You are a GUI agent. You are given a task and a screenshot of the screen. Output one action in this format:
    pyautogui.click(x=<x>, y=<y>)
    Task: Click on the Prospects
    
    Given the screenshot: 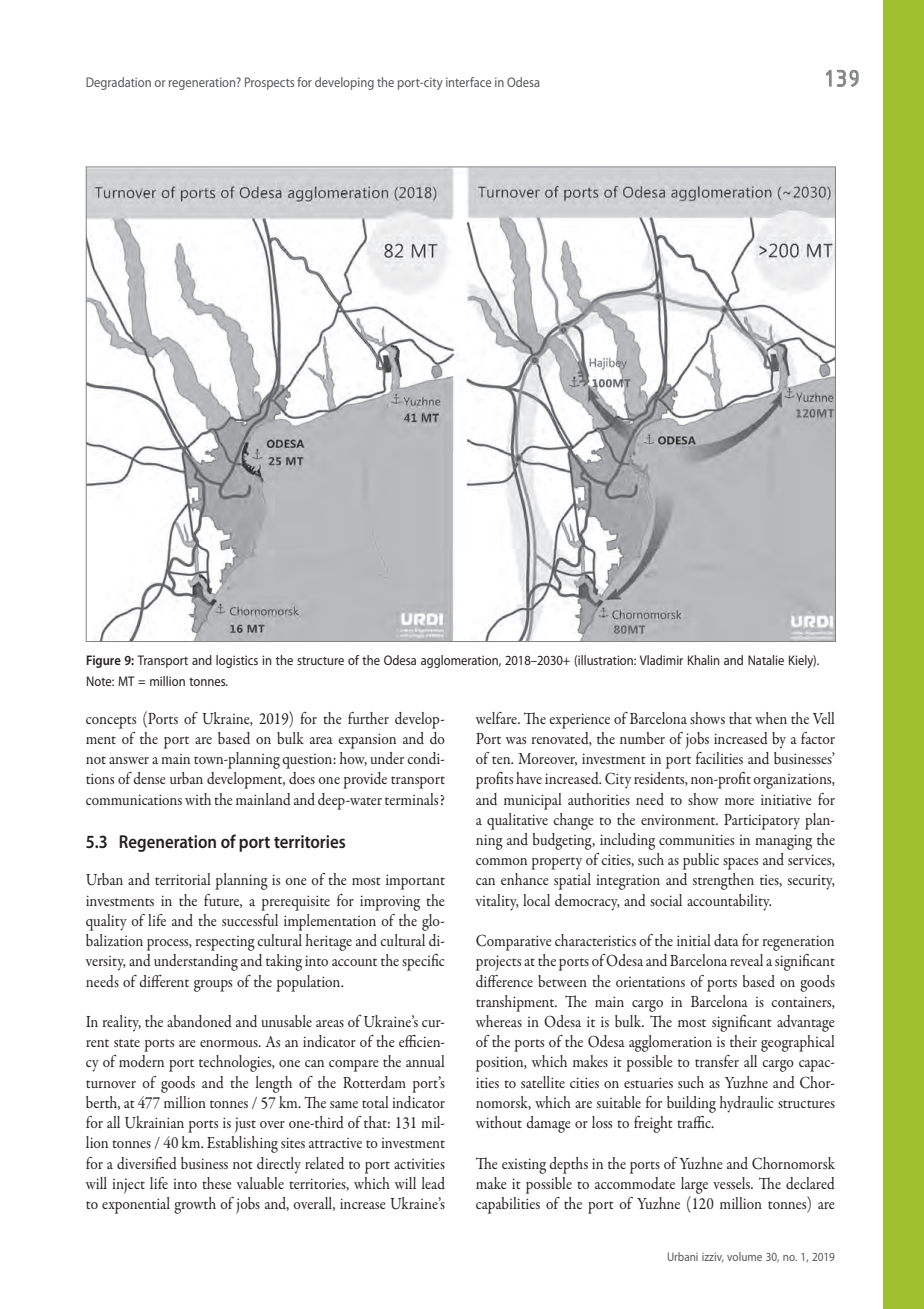 What is the action you would take?
    pyautogui.click(x=269, y=83)
